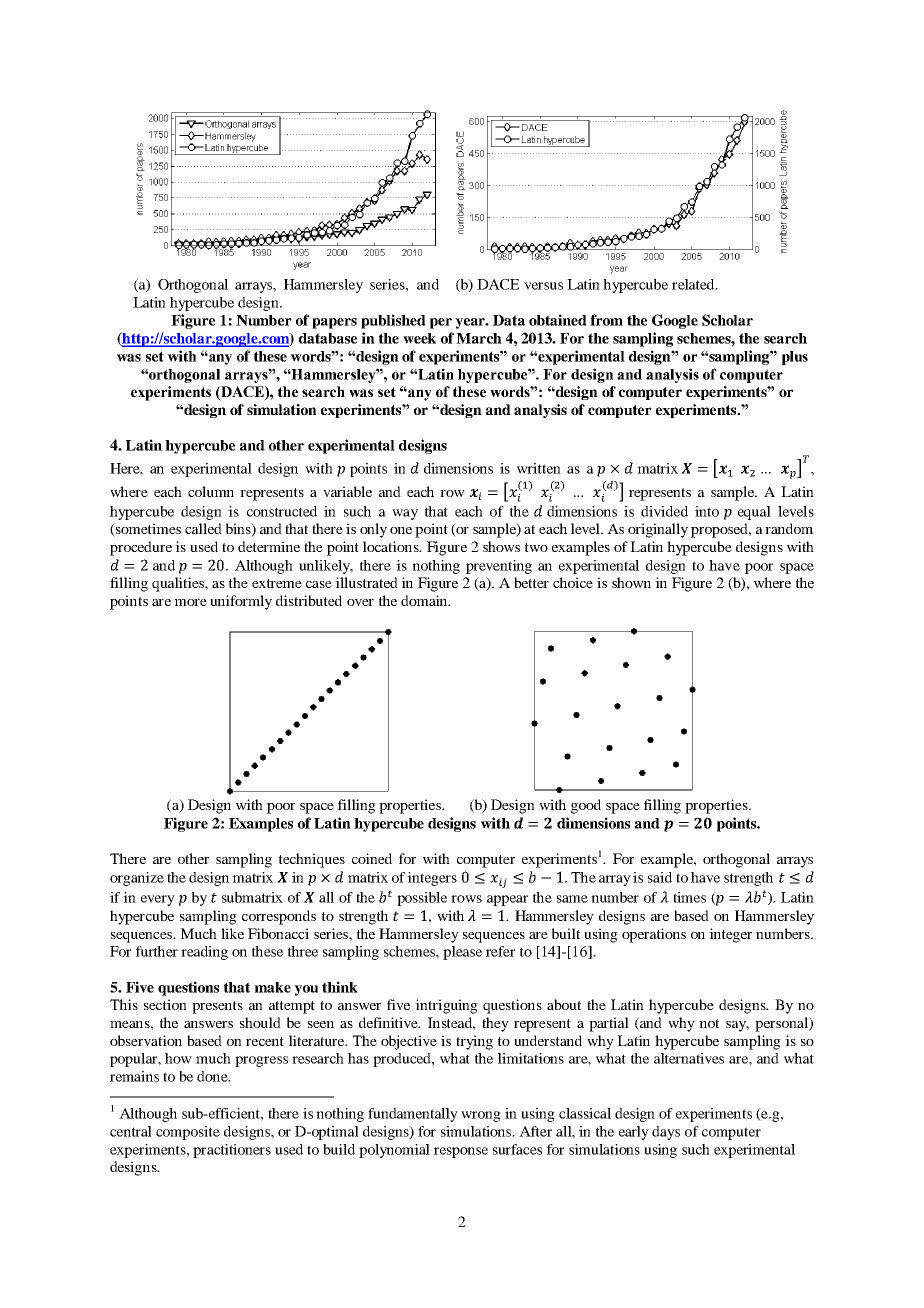 The image size is (924, 1308). Describe the element at coordinates (334, 323) in the screenshot. I see `papers` at that location.
